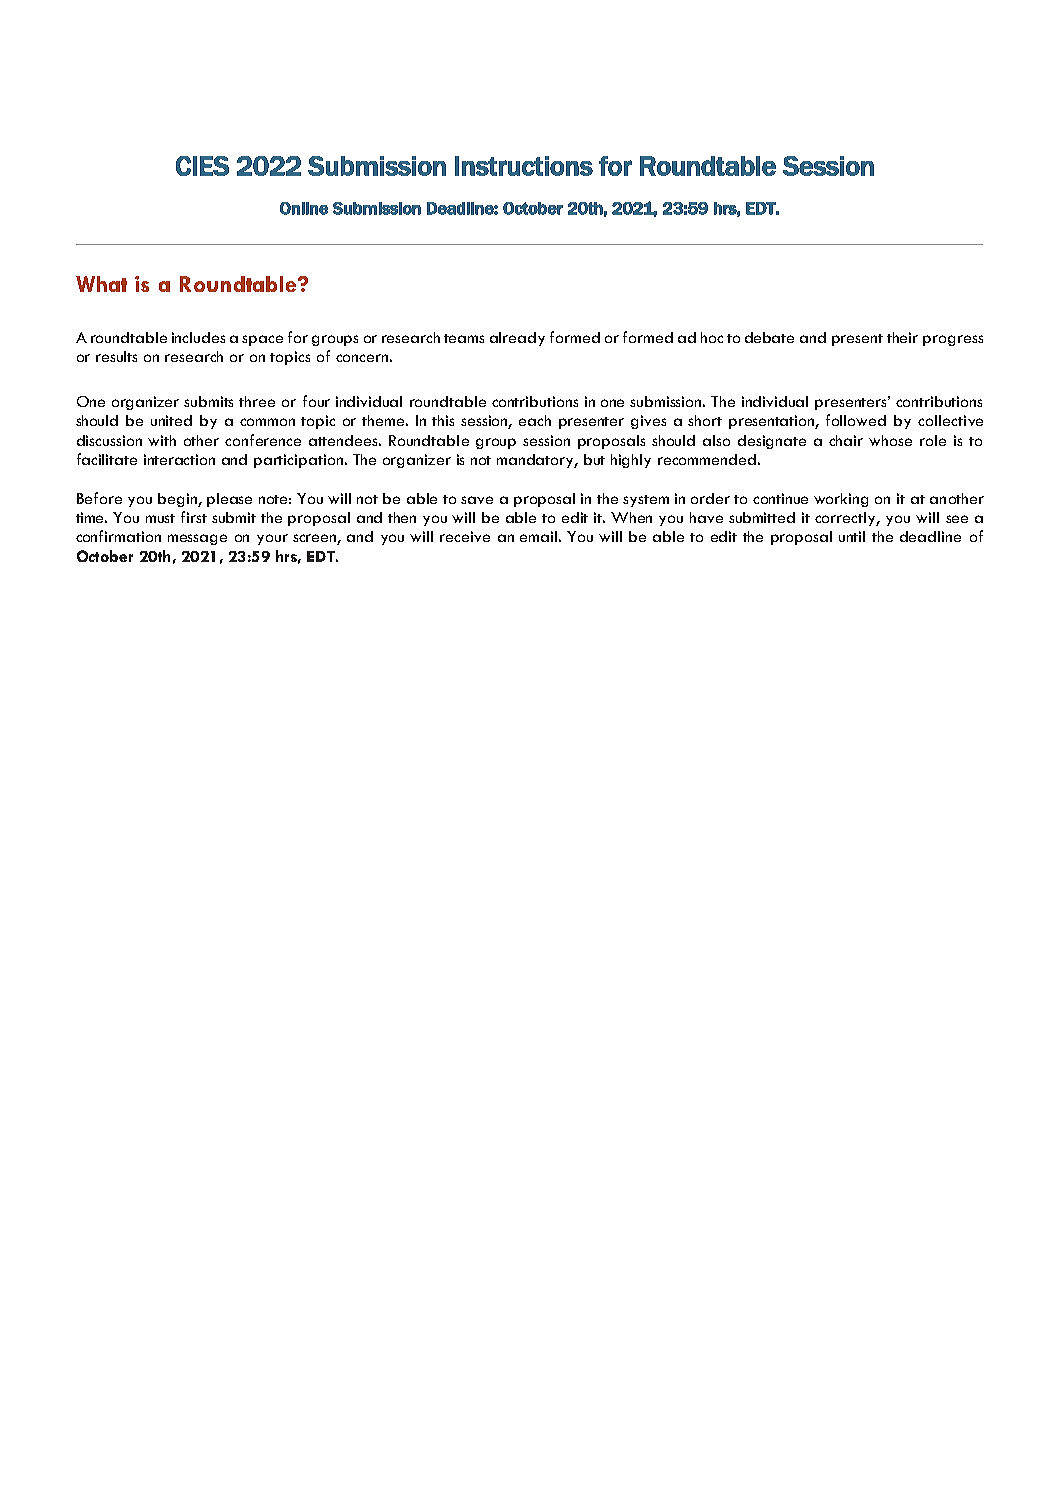 This page has width=1059, height=1497. What do you see at coordinates (517, 339) in the page?
I see `already` at bounding box center [517, 339].
